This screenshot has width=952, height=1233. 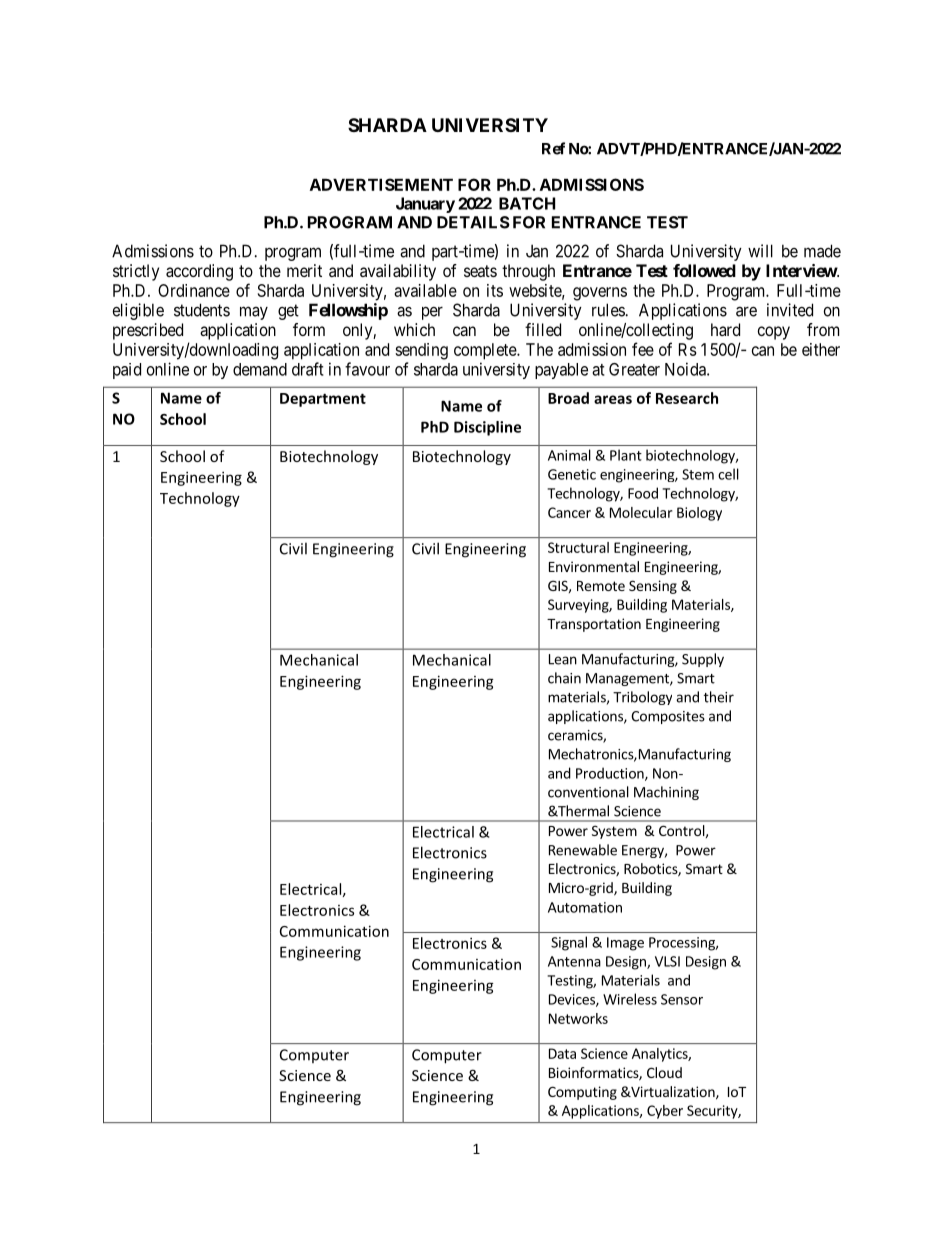 What do you see at coordinates (668, 717) in the screenshot?
I see `Composites` at bounding box center [668, 717].
